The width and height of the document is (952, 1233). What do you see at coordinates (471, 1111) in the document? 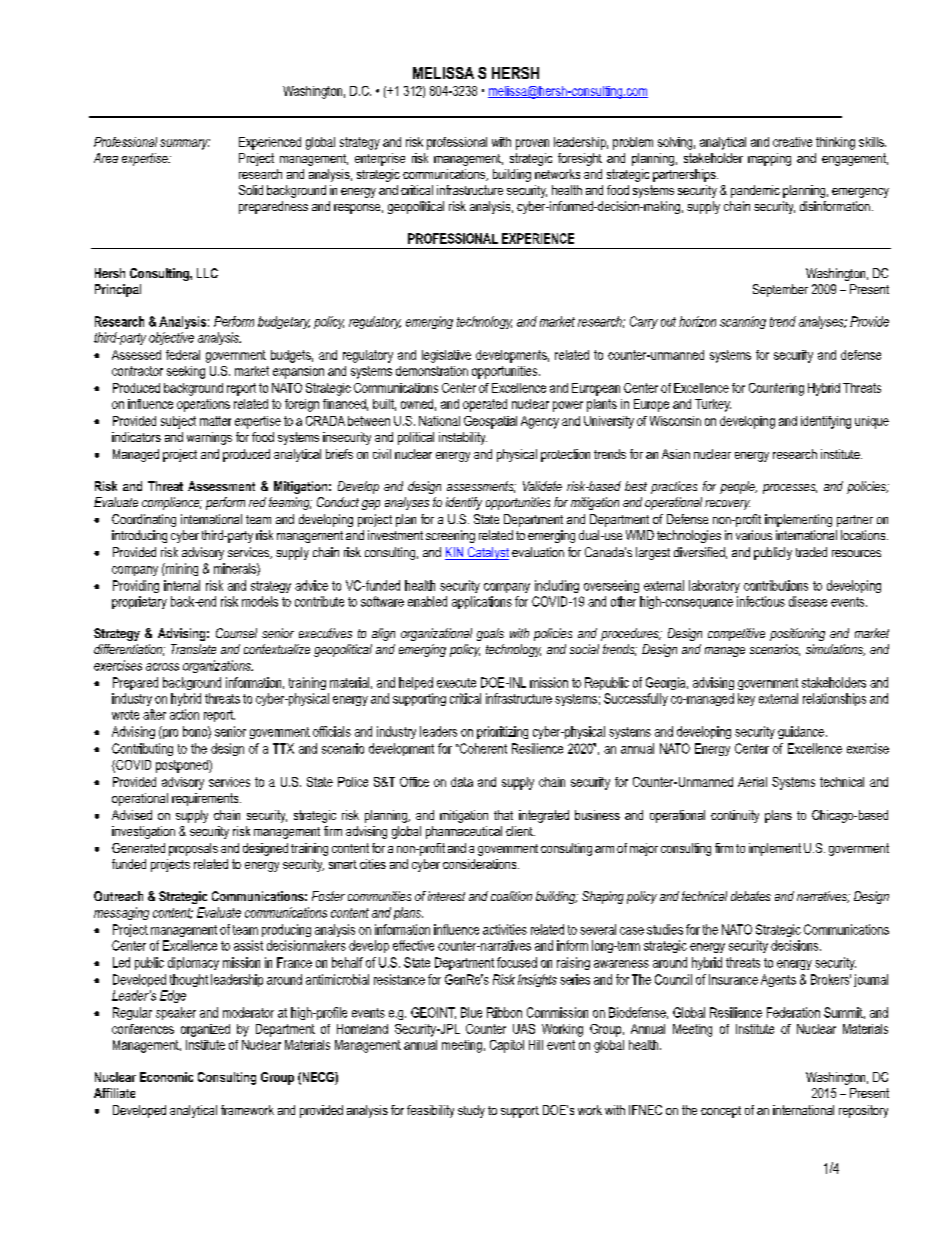
I see `study` at bounding box center [471, 1111].
